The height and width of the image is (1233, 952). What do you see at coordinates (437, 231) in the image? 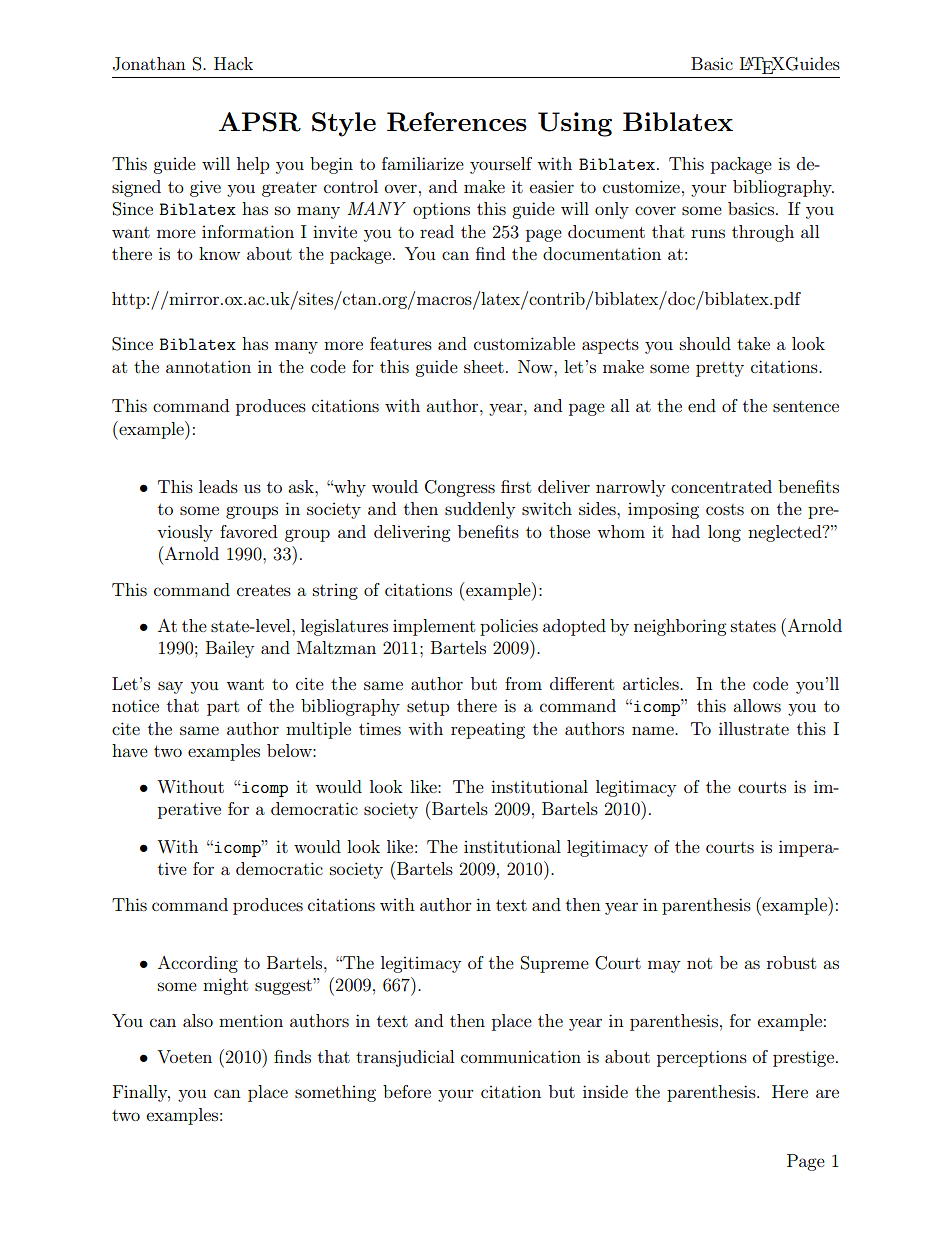
I see `read` at bounding box center [437, 231].
